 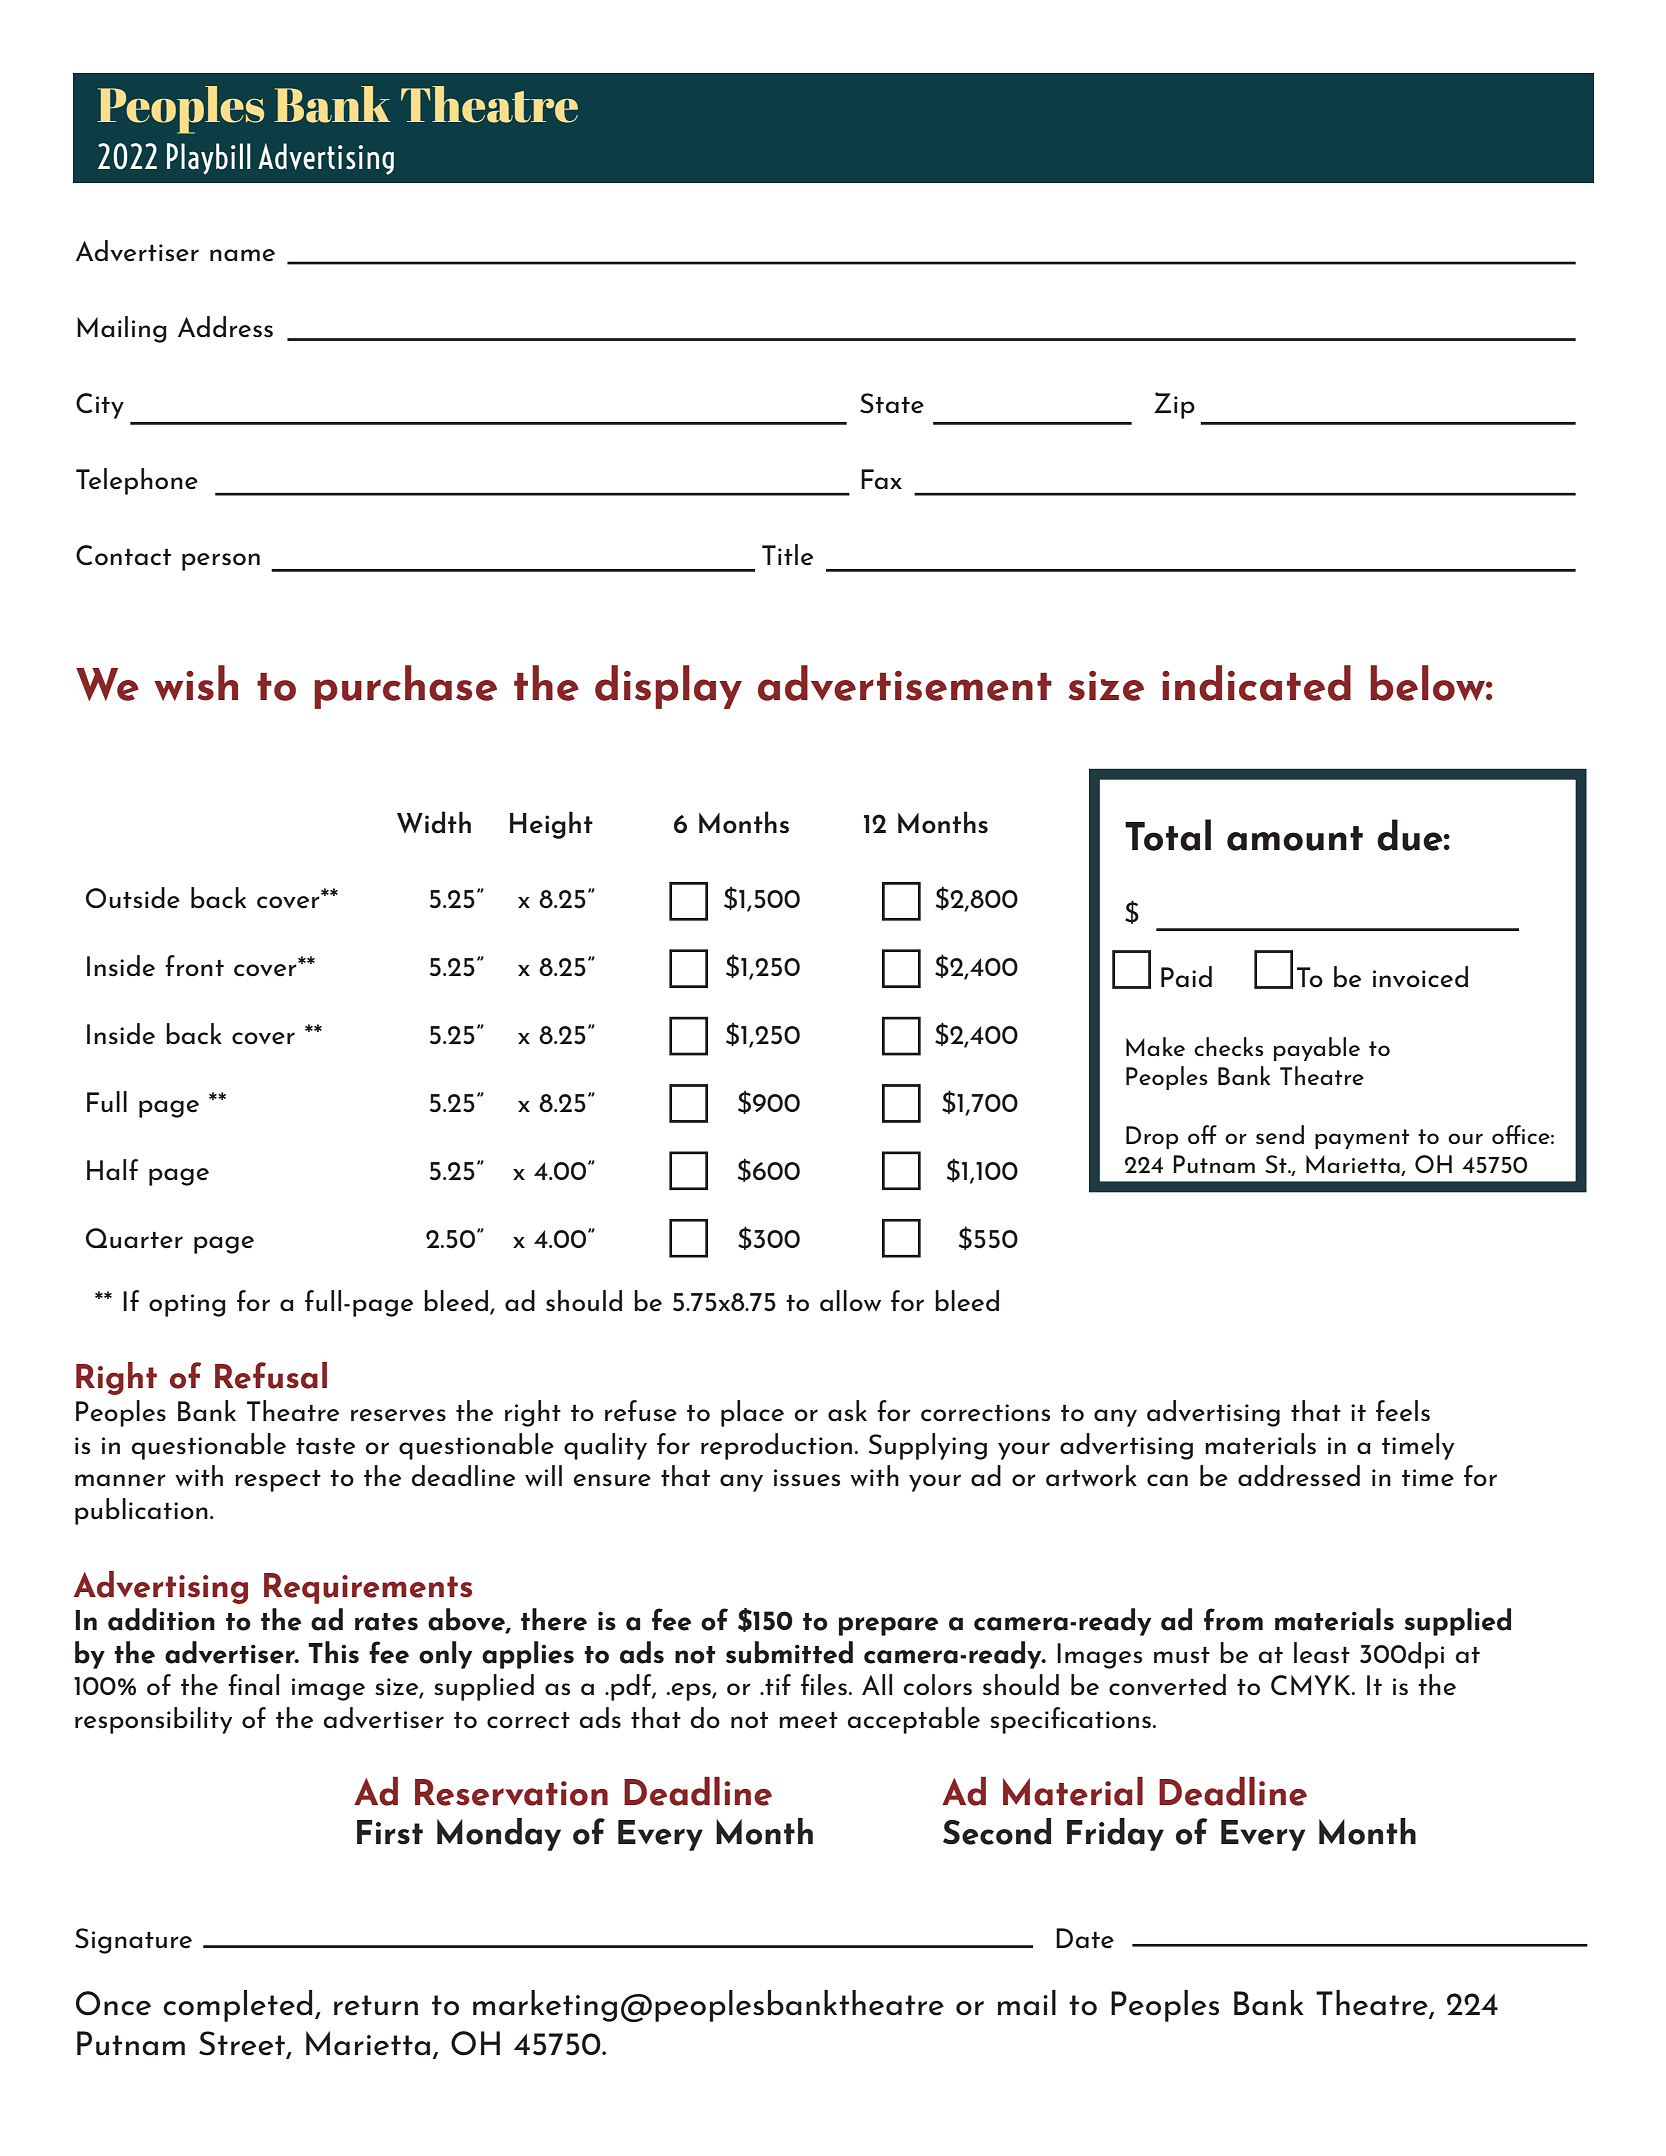 I want to click on Fax, so click(x=881, y=479).
